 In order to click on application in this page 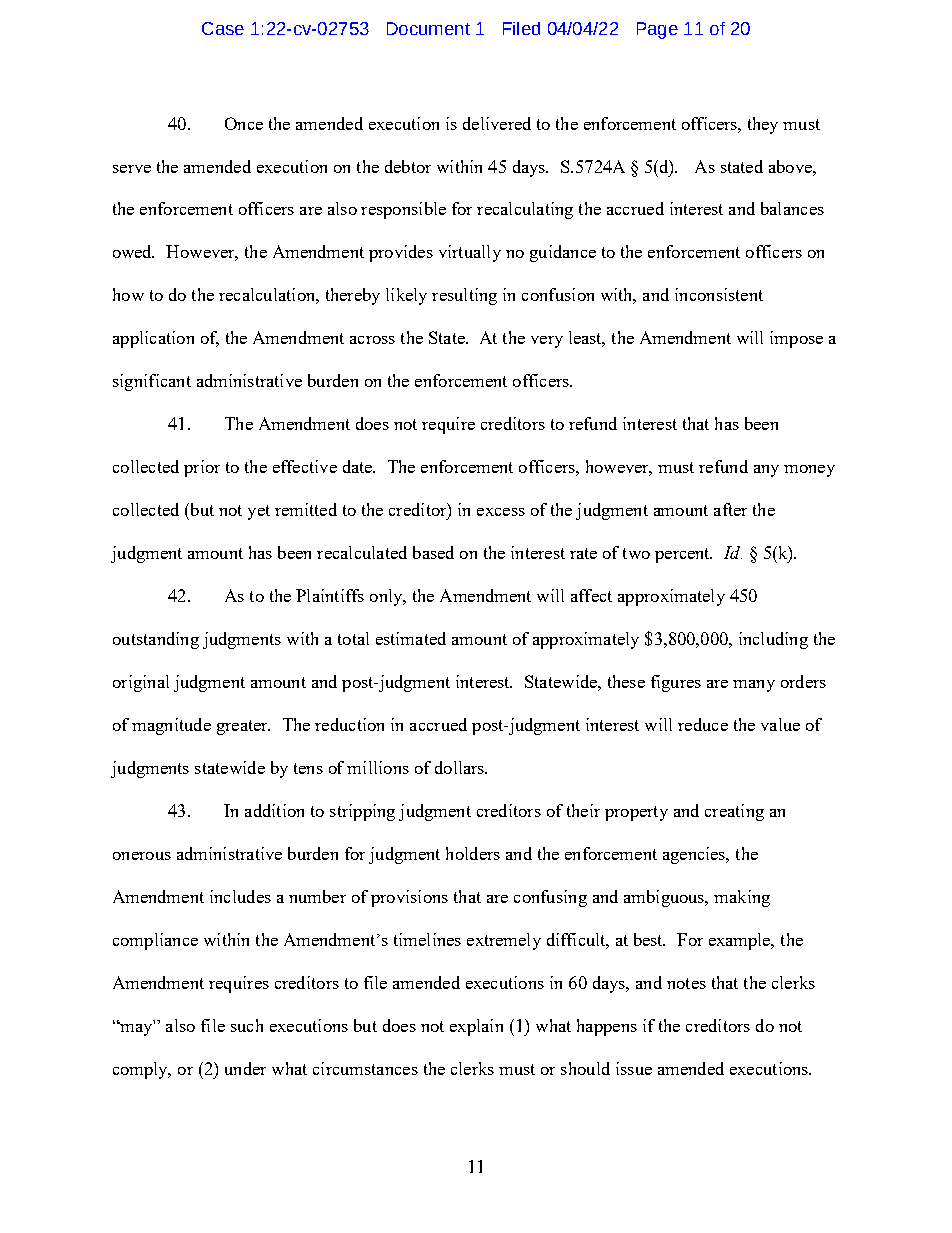, I will do `click(153, 339)`.
